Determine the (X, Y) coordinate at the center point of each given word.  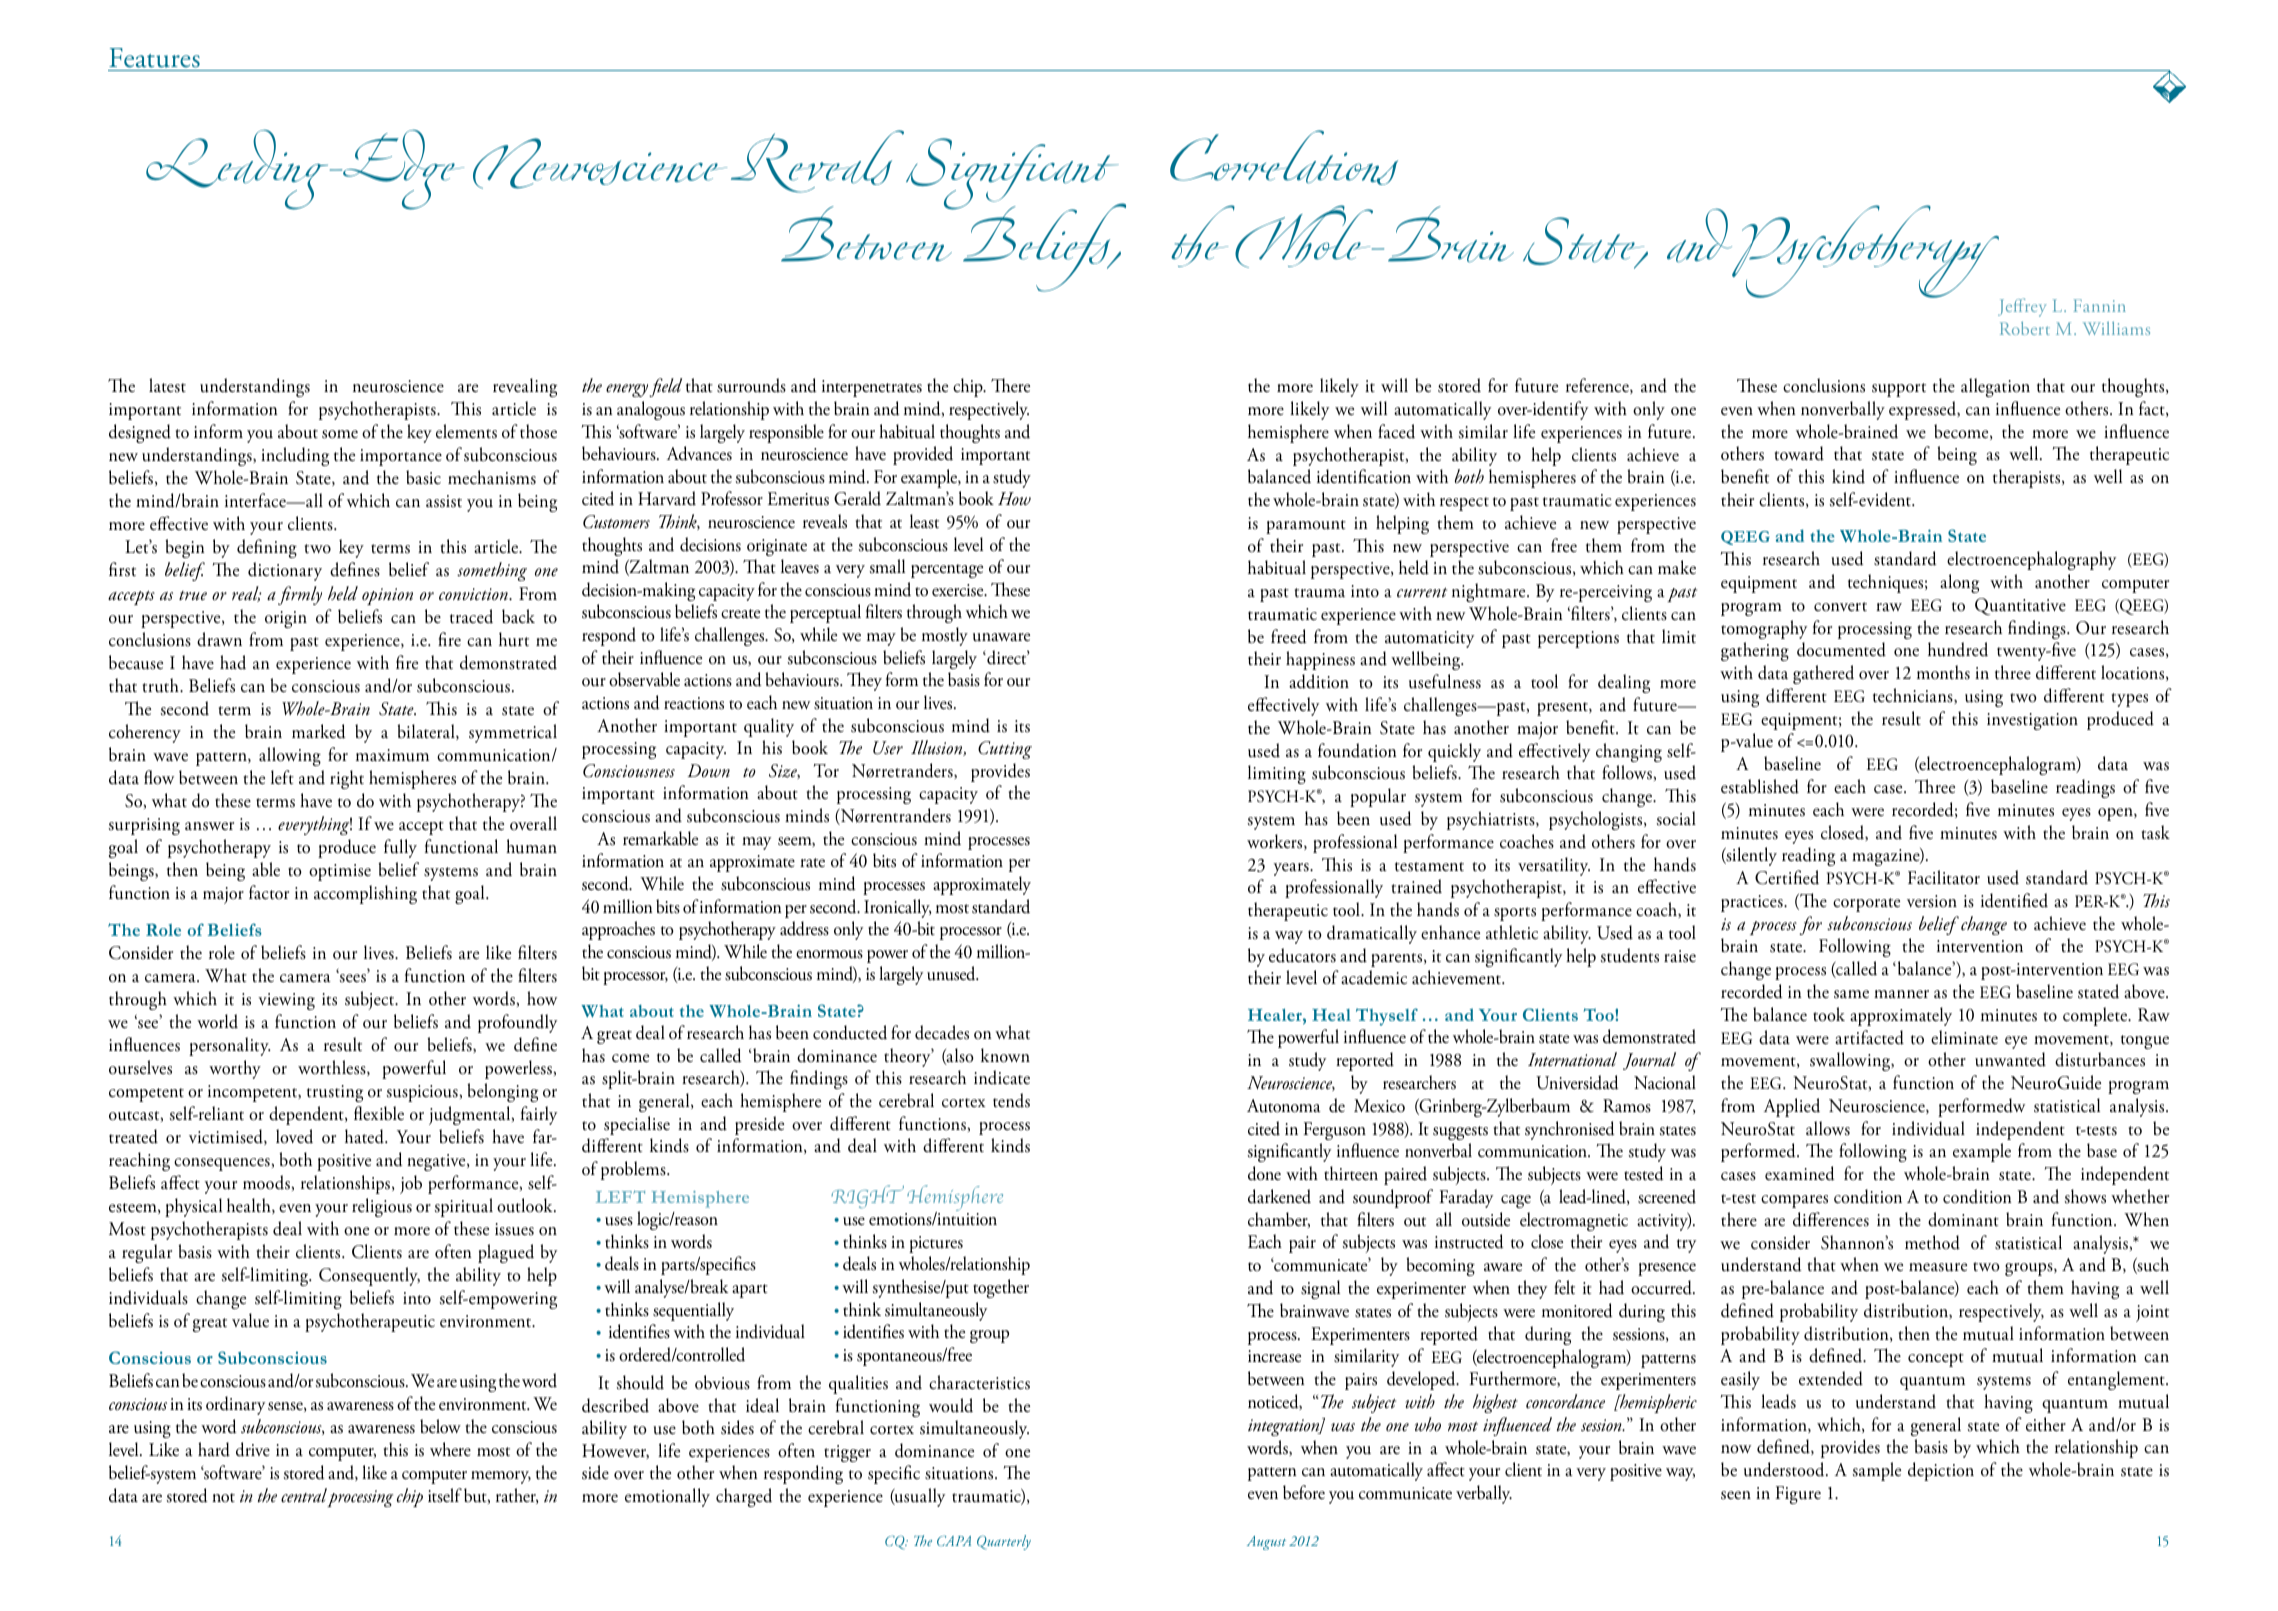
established (1760, 786)
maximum (392, 755)
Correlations (1284, 157)
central (304, 1495)
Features (155, 59)
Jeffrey (2022, 307)
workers (1276, 842)
